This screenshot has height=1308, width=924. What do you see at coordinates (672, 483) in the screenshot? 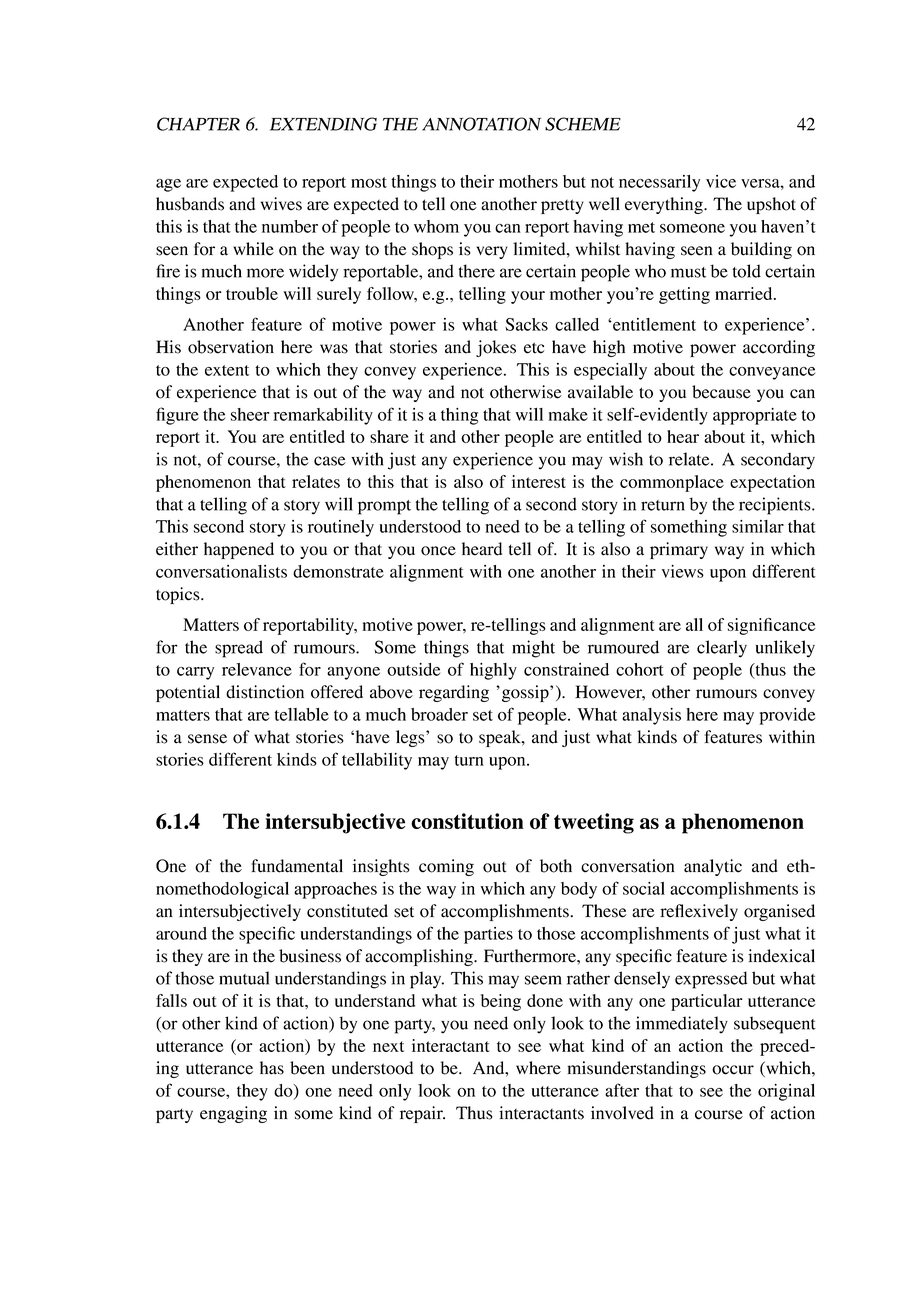
I see `commonplace` at bounding box center [672, 483].
